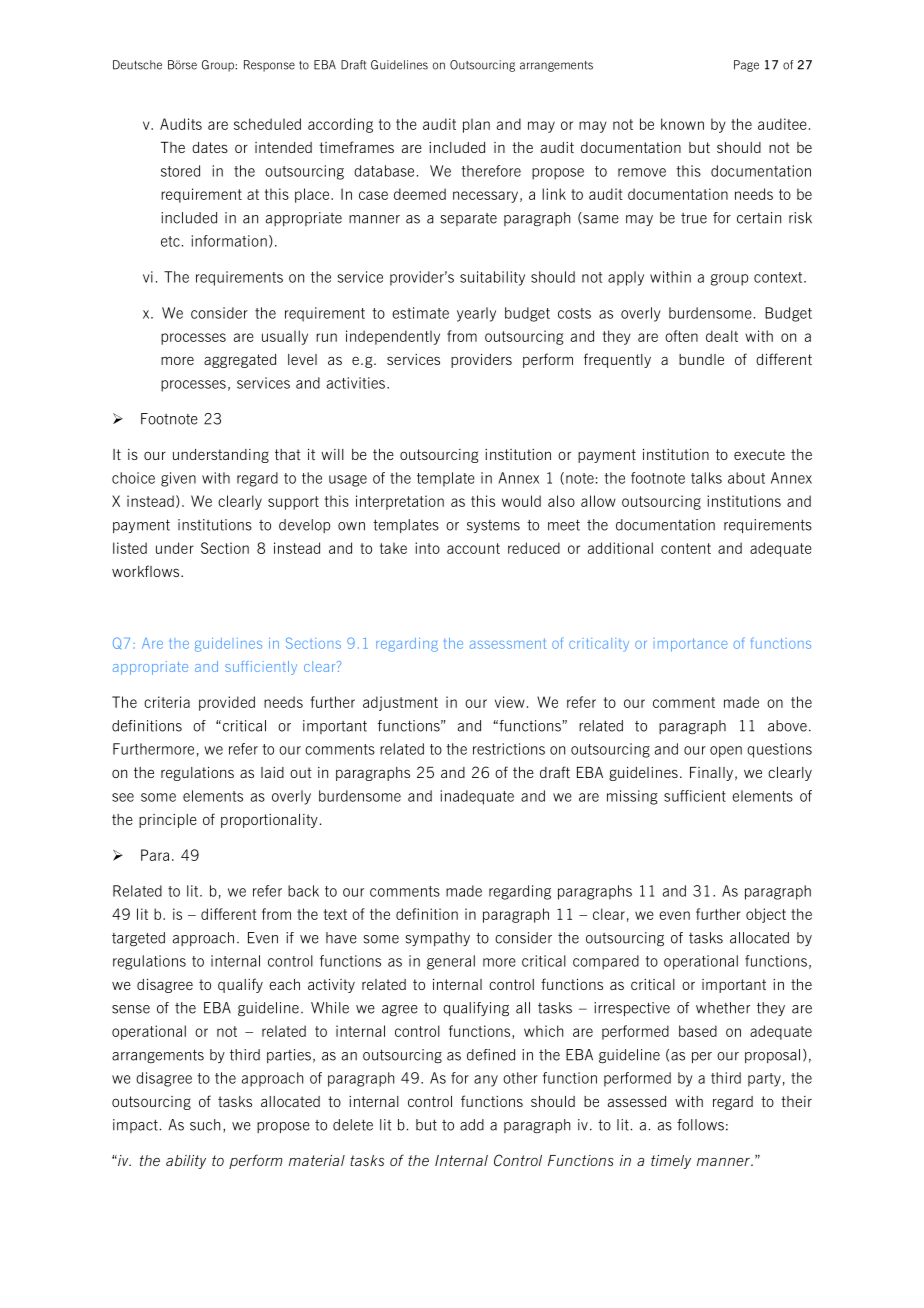 The width and height of the image is (924, 1308). What do you see at coordinates (690, 645) in the image?
I see `importance` at bounding box center [690, 645].
